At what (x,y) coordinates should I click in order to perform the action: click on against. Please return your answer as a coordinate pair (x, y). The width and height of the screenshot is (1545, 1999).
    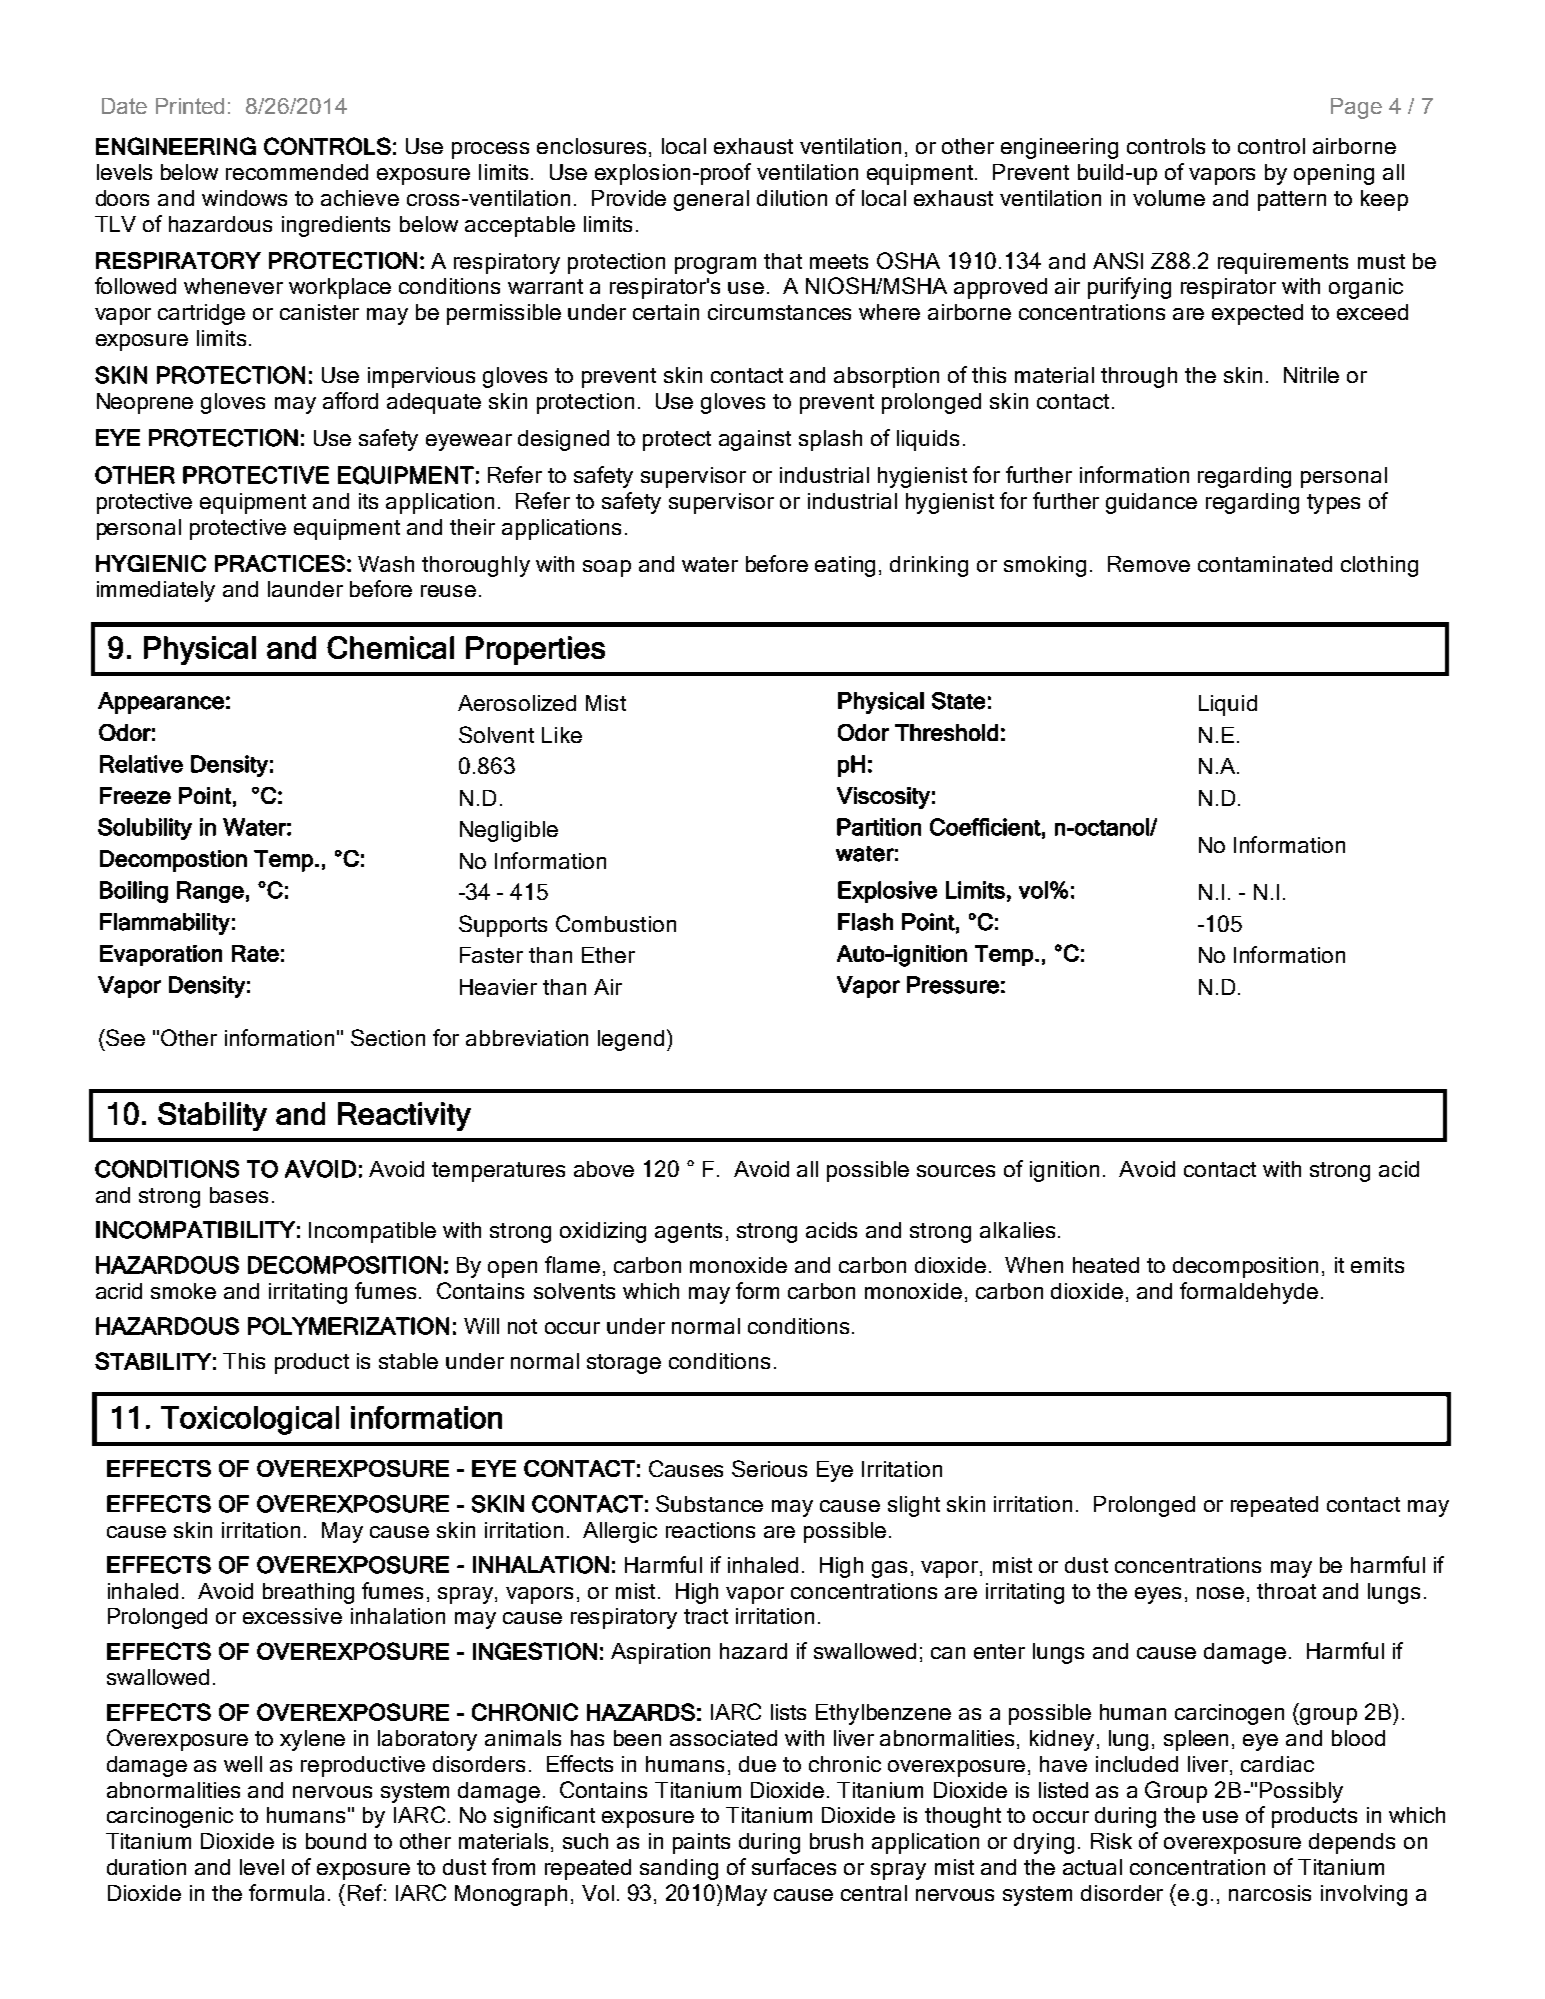
    Looking at the image, I should click on (755, 440).
